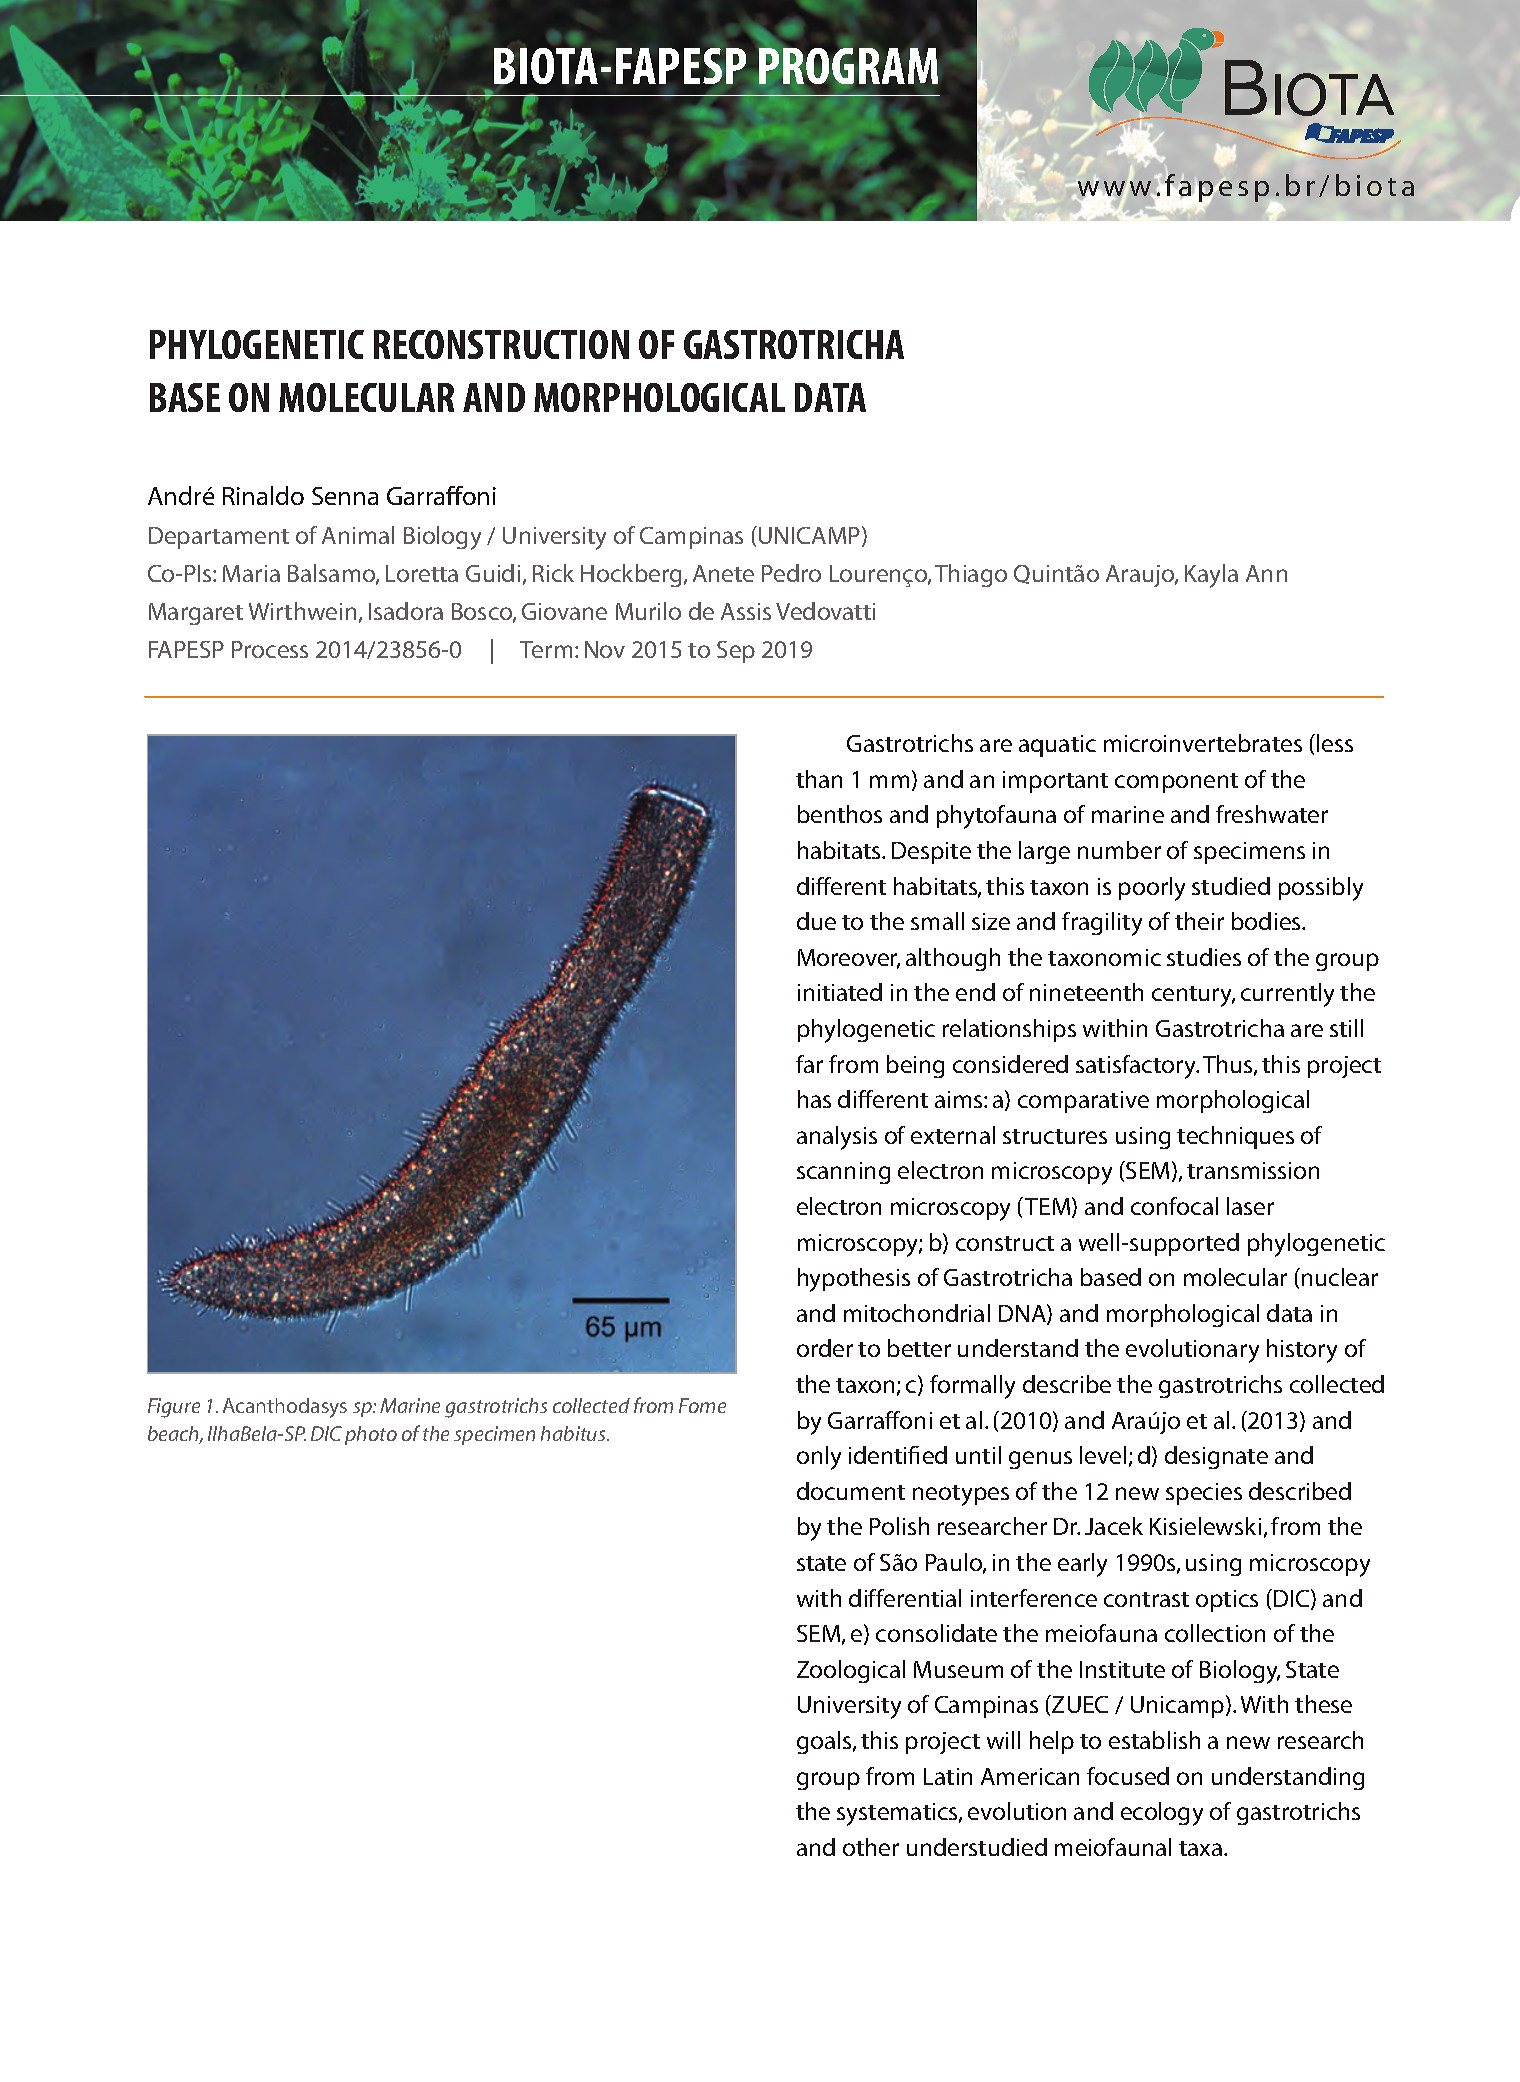 This document has width=1520, height=2082. What do you see at coordinates (345, 496) in the document?
I see `Senna` at bounding box center [345, 496].
